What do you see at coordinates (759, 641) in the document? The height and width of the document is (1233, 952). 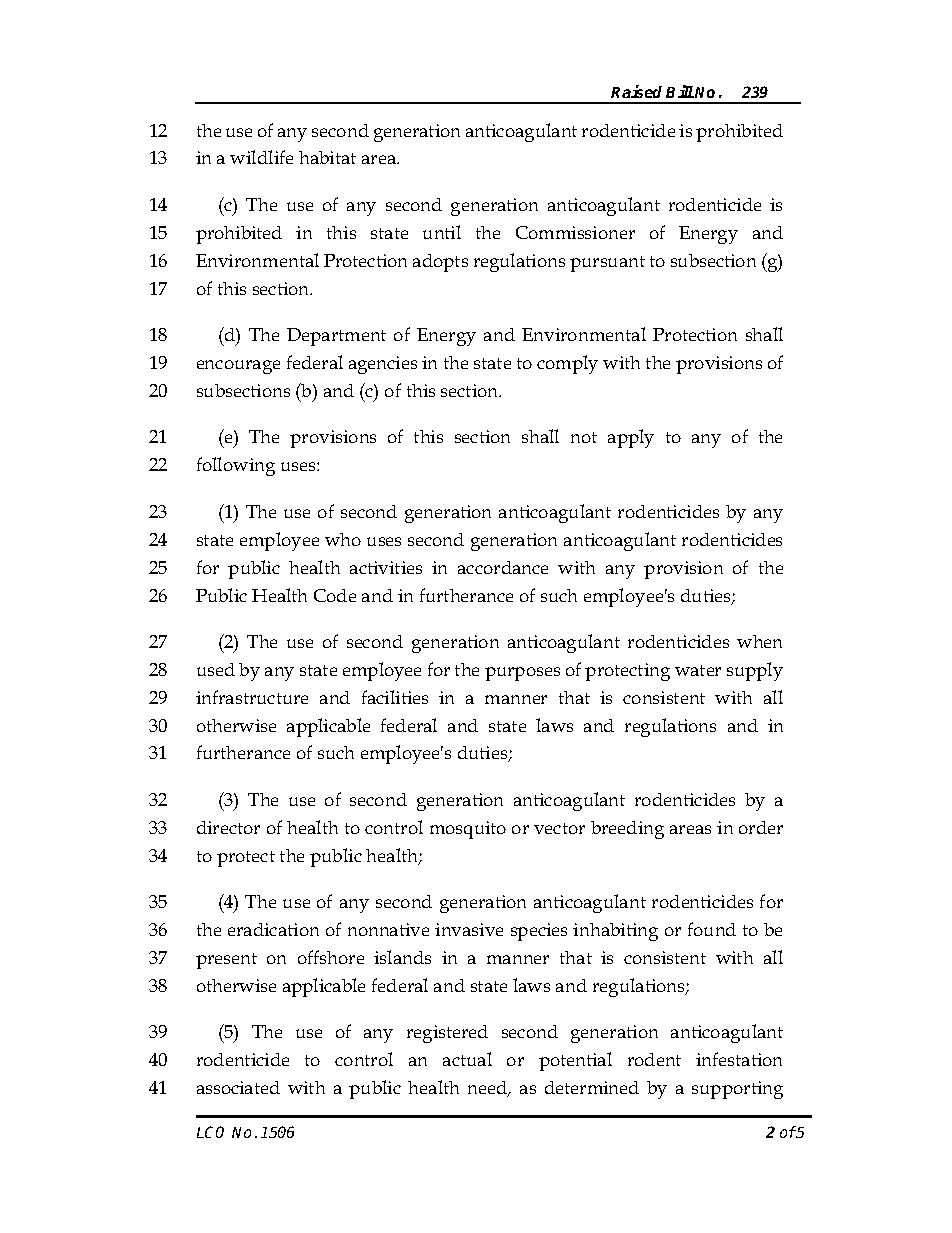 I see `when` at bounding box center [759, 641].
